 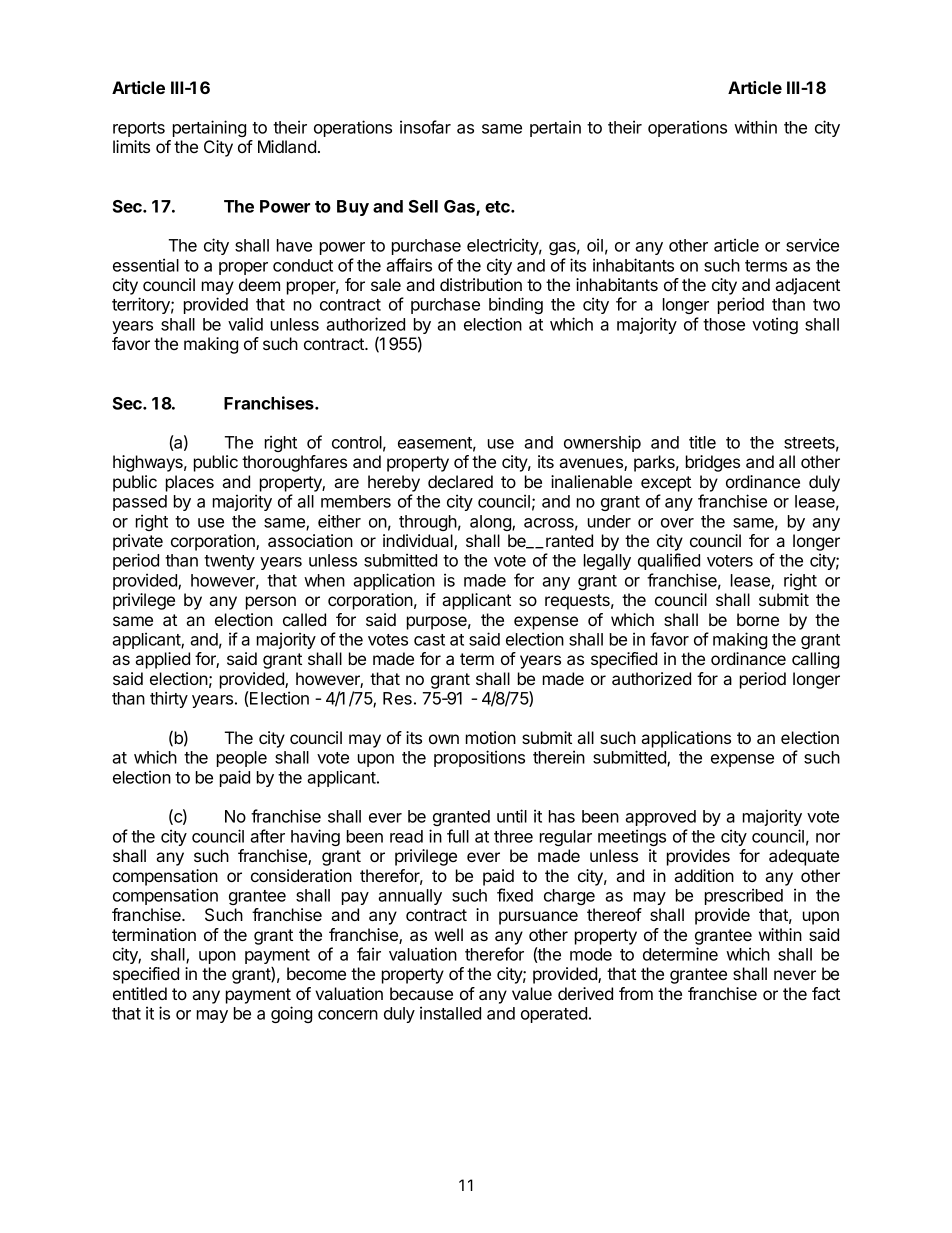 What do you see at coordinates (419, 542) in the page?
I see `individual` at bounding box center [419, 542].
